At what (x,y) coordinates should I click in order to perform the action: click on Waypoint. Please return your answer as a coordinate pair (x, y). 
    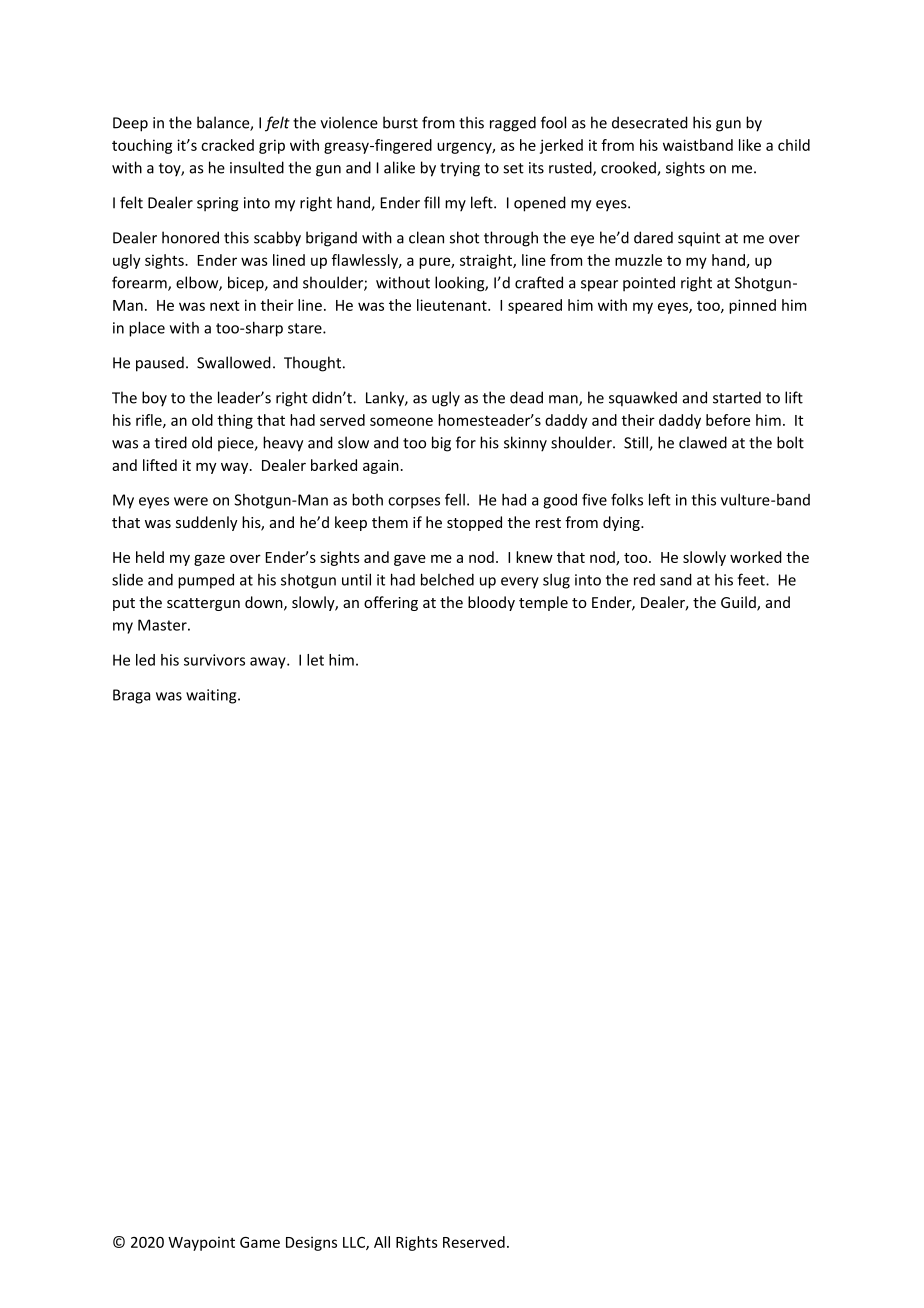
    Looking at the image, I should click on (201, 1243).
